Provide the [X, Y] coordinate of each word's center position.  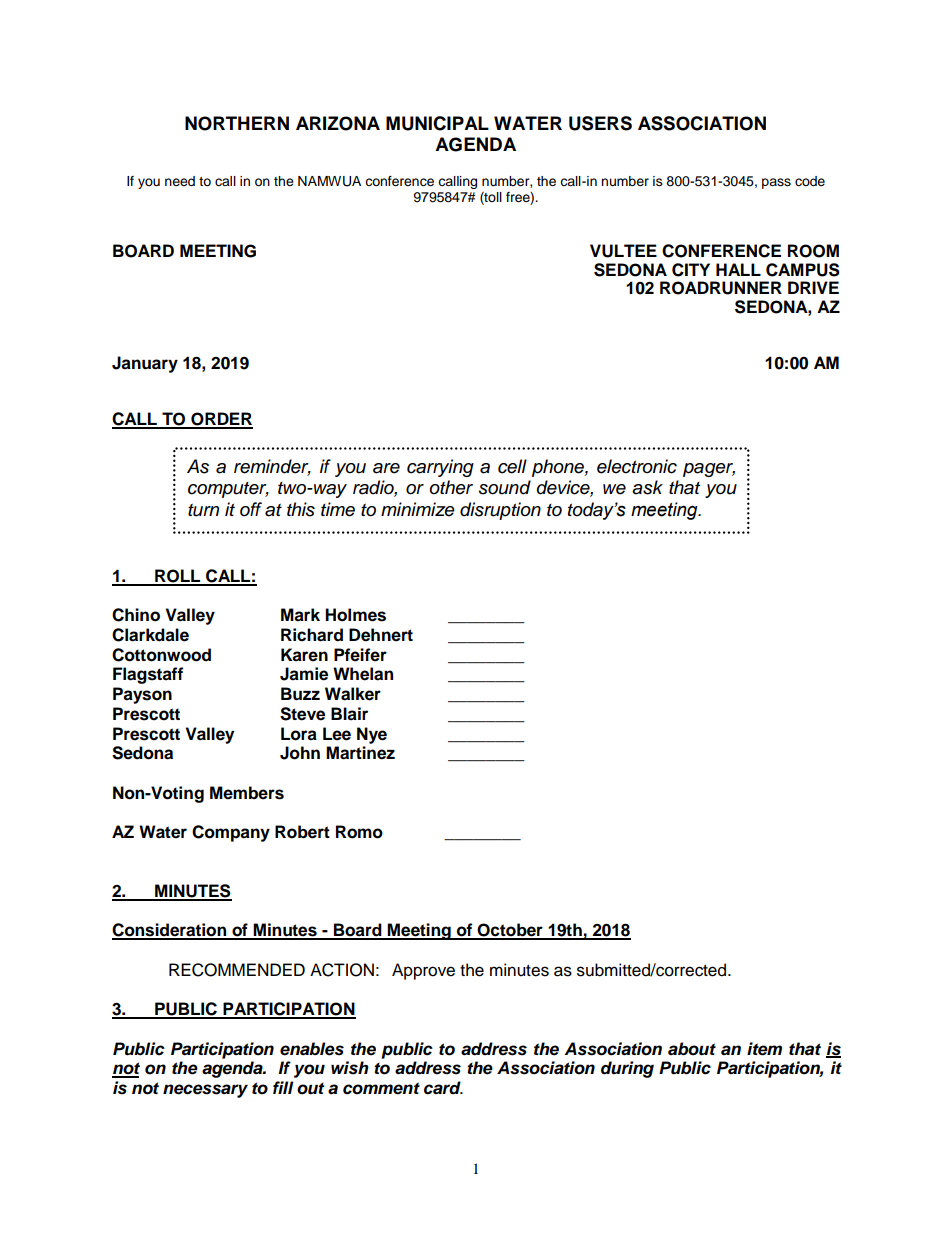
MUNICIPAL [437, 123]
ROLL [178, 577]
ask [647, 487]
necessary [205, 1091]
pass [776, 183]
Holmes [355, 615]
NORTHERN [237, 123]
